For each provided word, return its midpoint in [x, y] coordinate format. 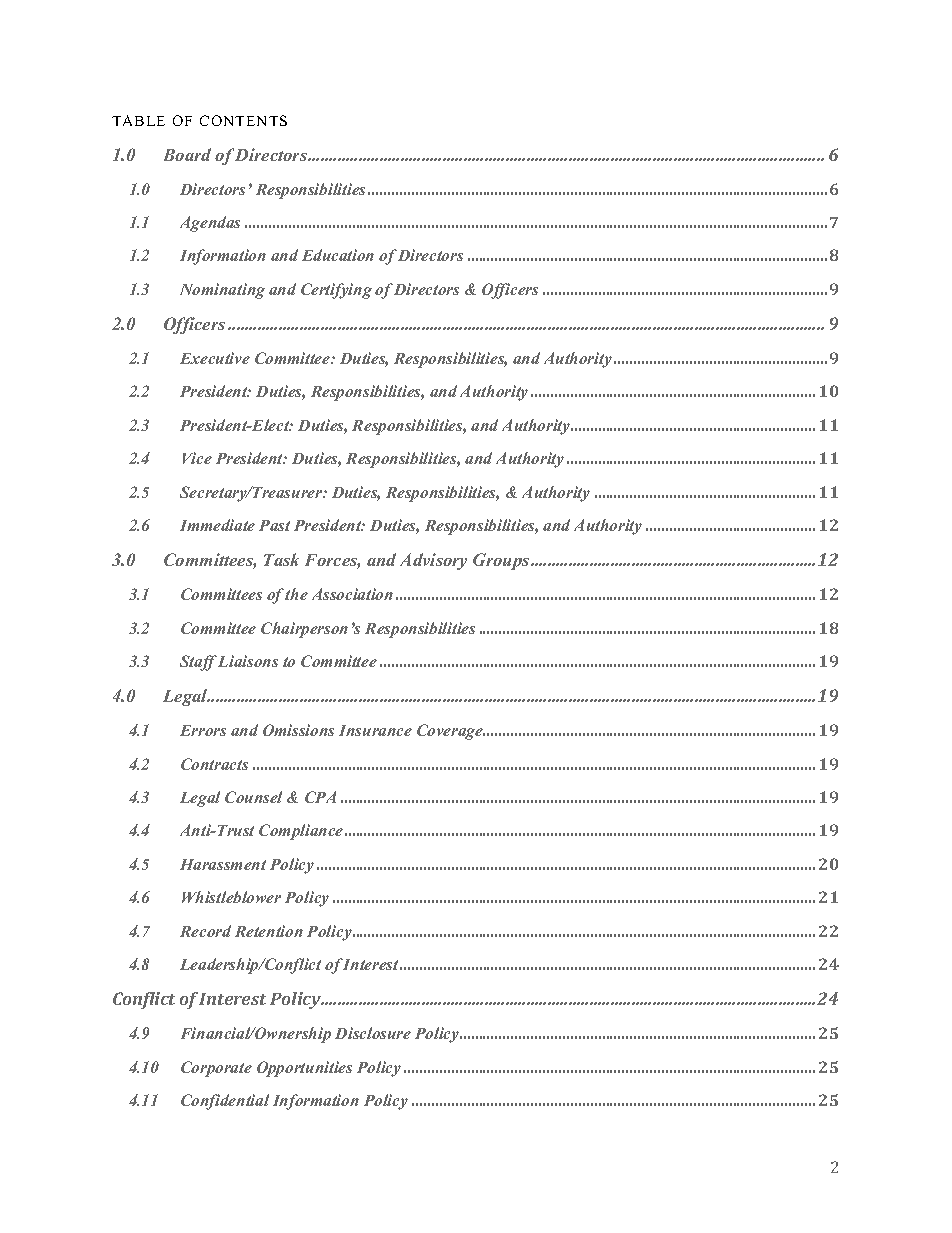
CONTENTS [243, 120]
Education [338, 255]
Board [187, 154]
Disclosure [373, 1033]
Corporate [216, 1069]
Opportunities [304, 1069]
